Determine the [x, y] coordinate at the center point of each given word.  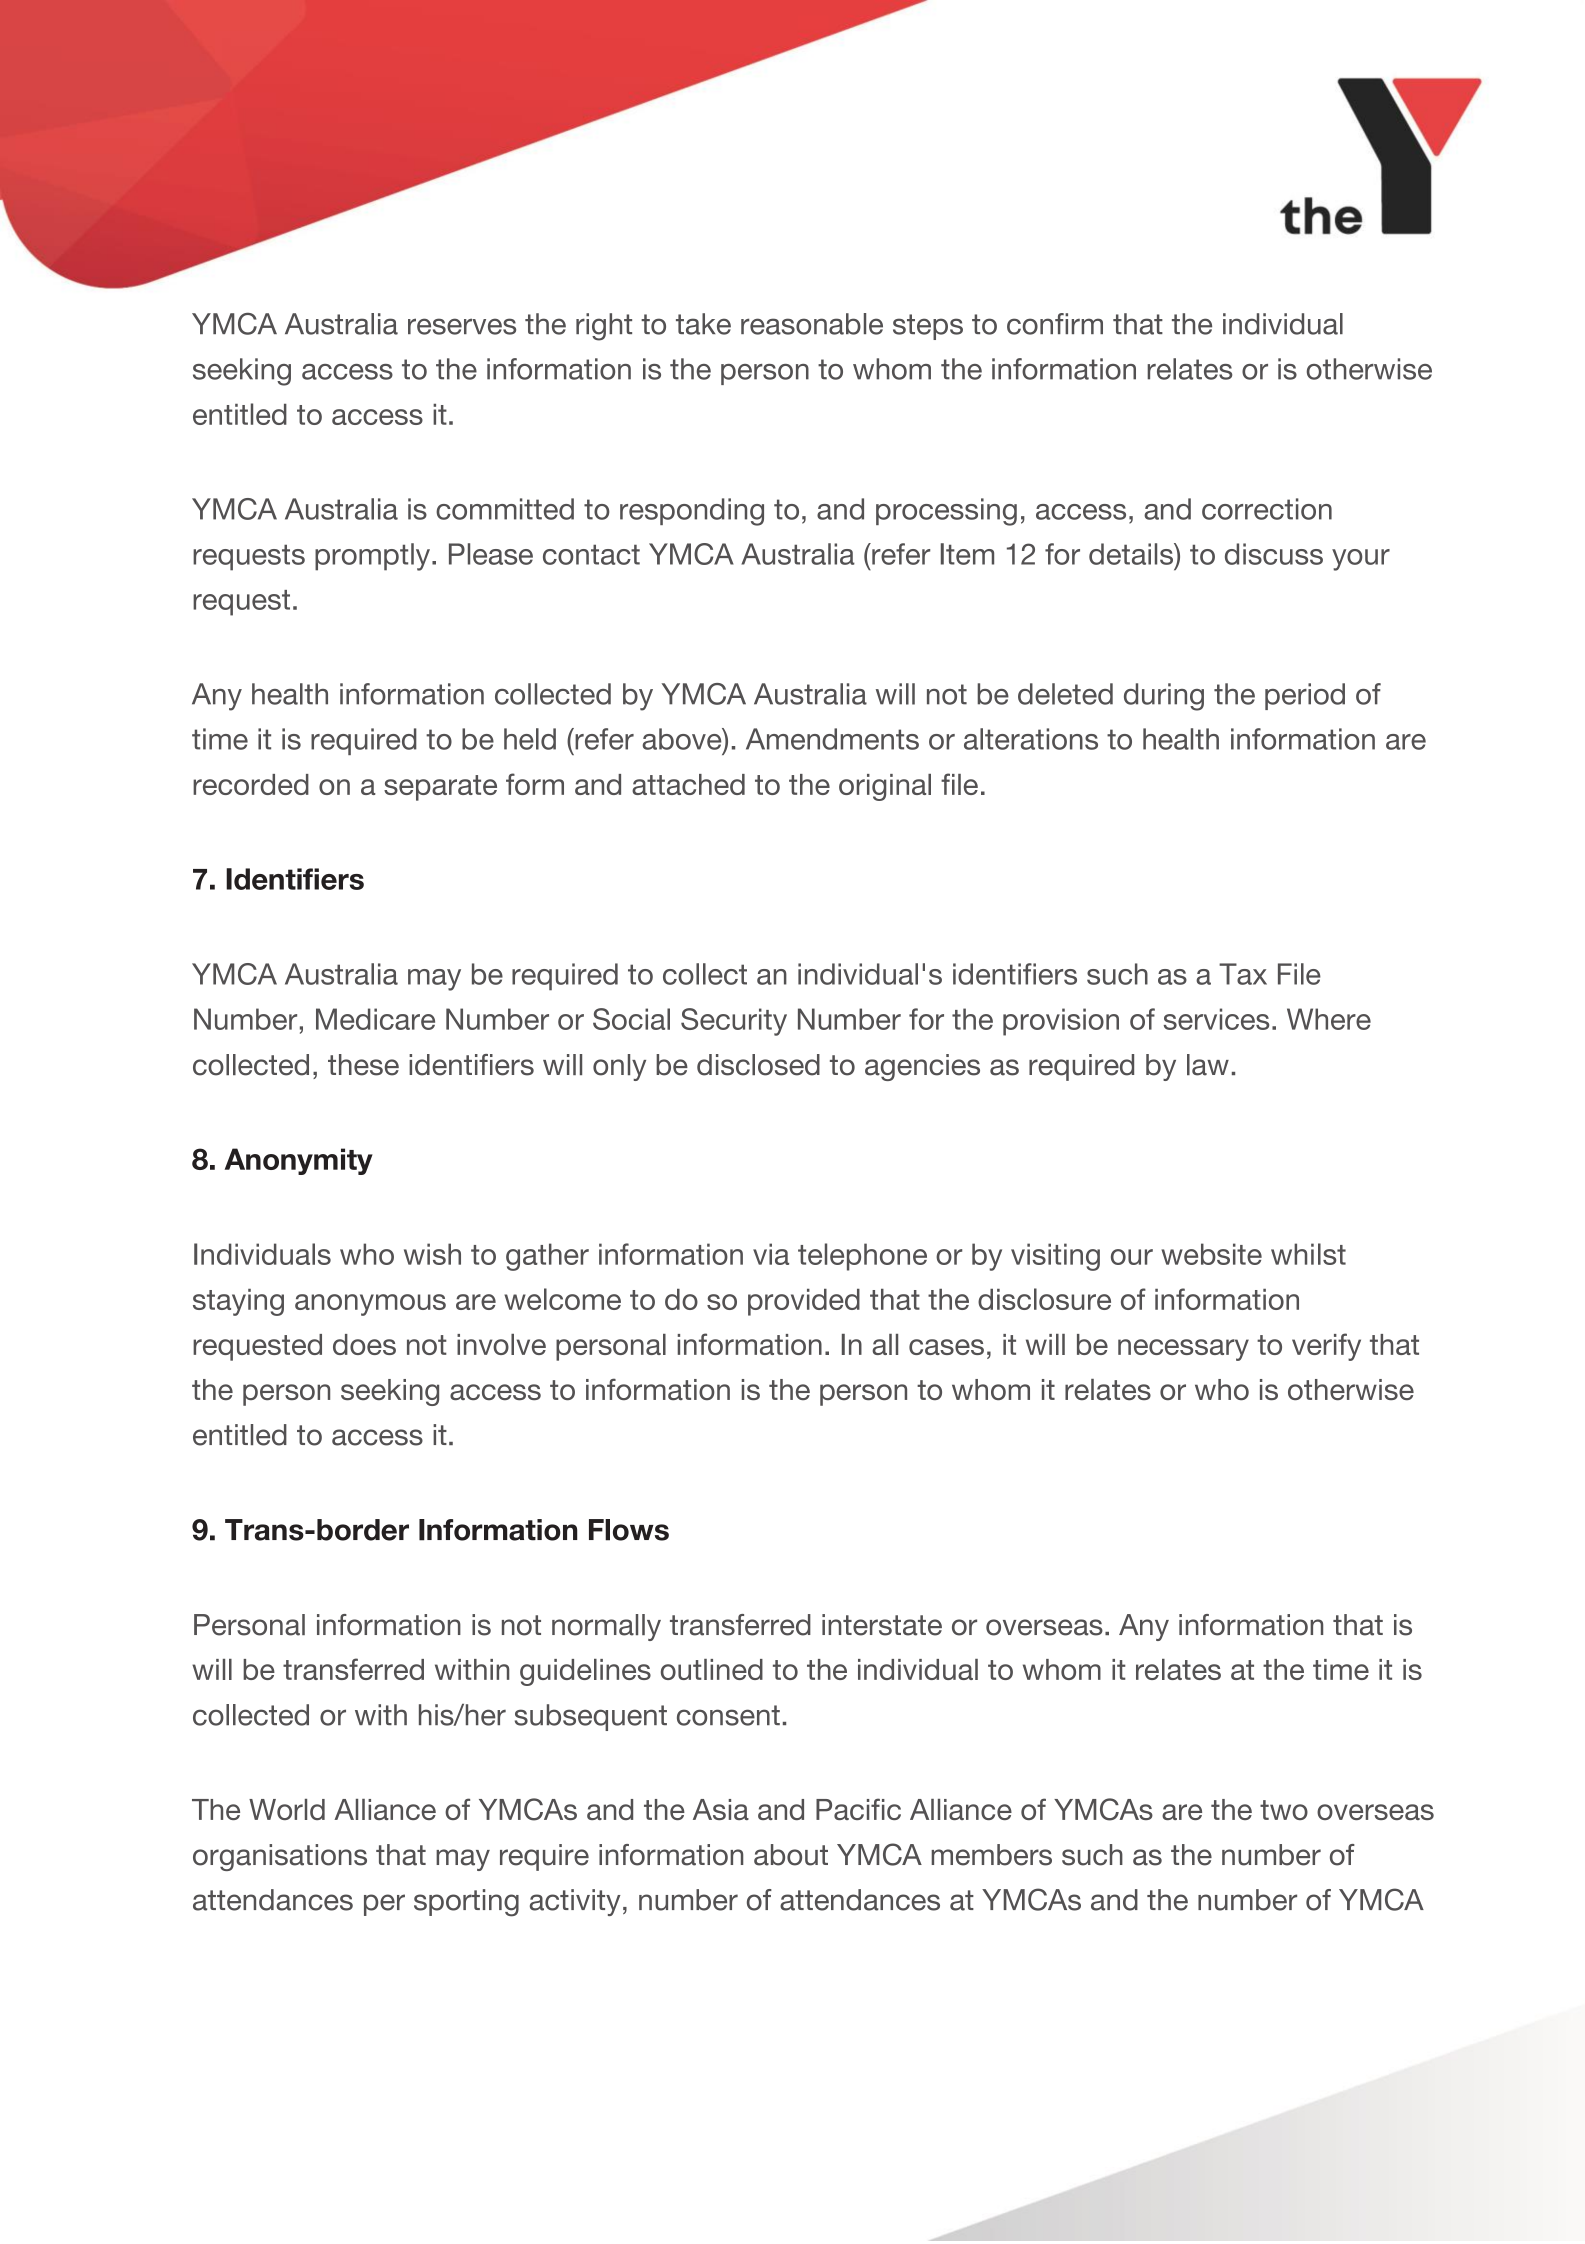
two [1284, 1810]
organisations [280, 1857]
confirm [1055, 324]
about [791, 1855]
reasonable [812, 324]
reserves [462, 326]
